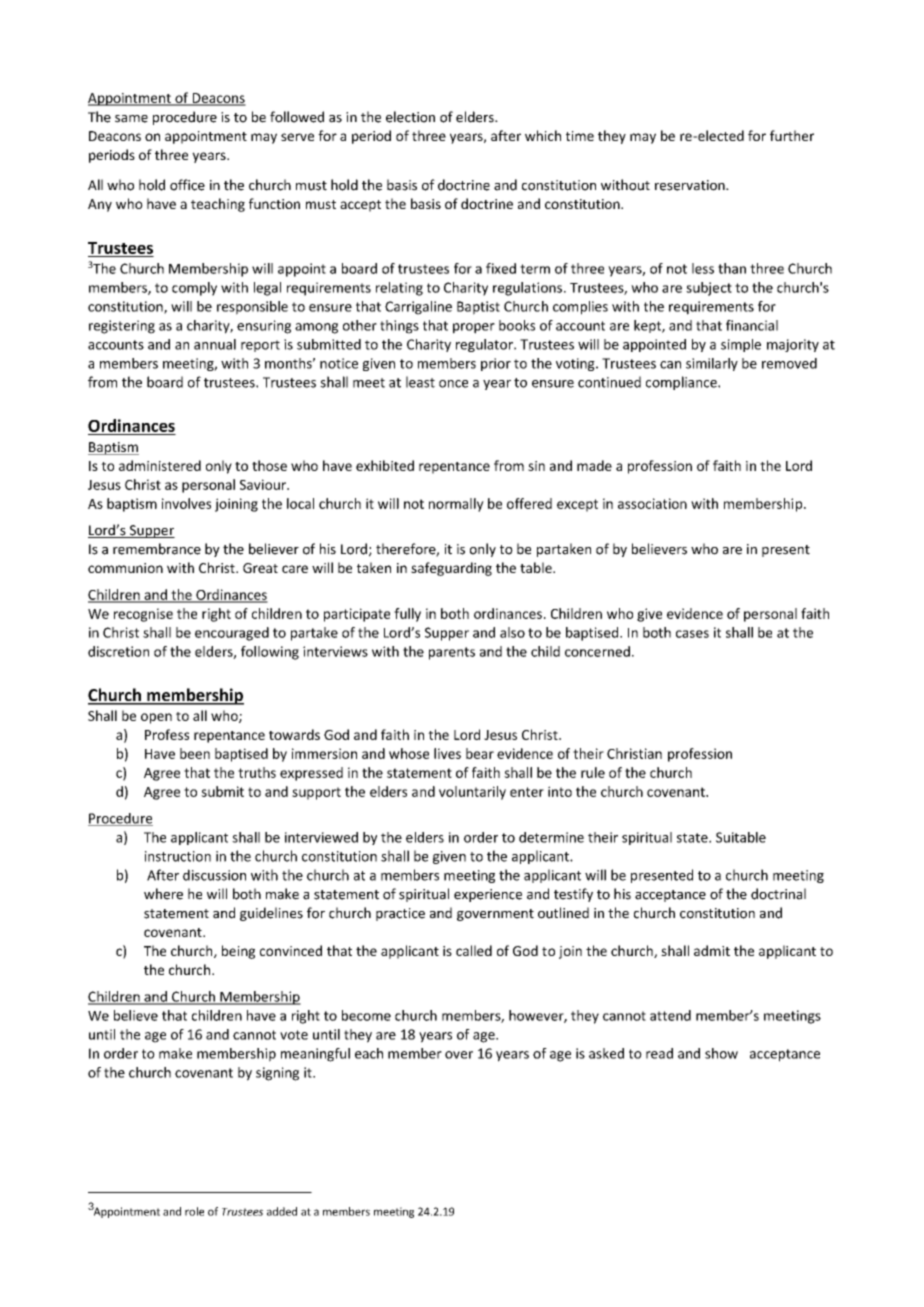  Describe the element at coordinates (456, 505) in the page. I see `normally` at that location.
